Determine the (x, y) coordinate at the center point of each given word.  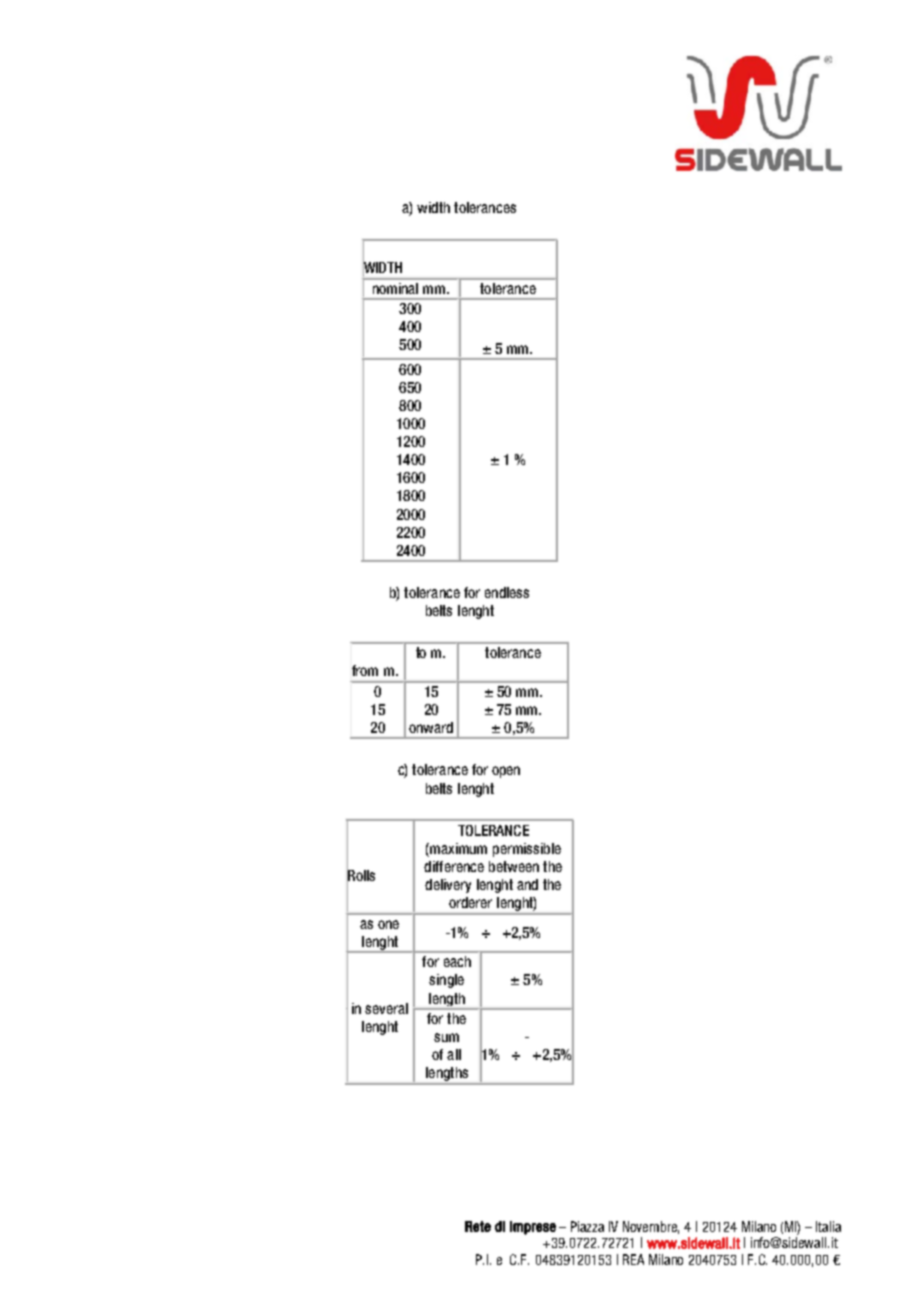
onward (431, 727)
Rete (478, 1226)
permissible (527, 850)
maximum (457, 850)
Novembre (651, 1227)
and (527, 884)
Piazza (587, 1226)
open (506, 772)
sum (446, 1037)
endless (507, 592)
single (446, 981)
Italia (828, 1226)
